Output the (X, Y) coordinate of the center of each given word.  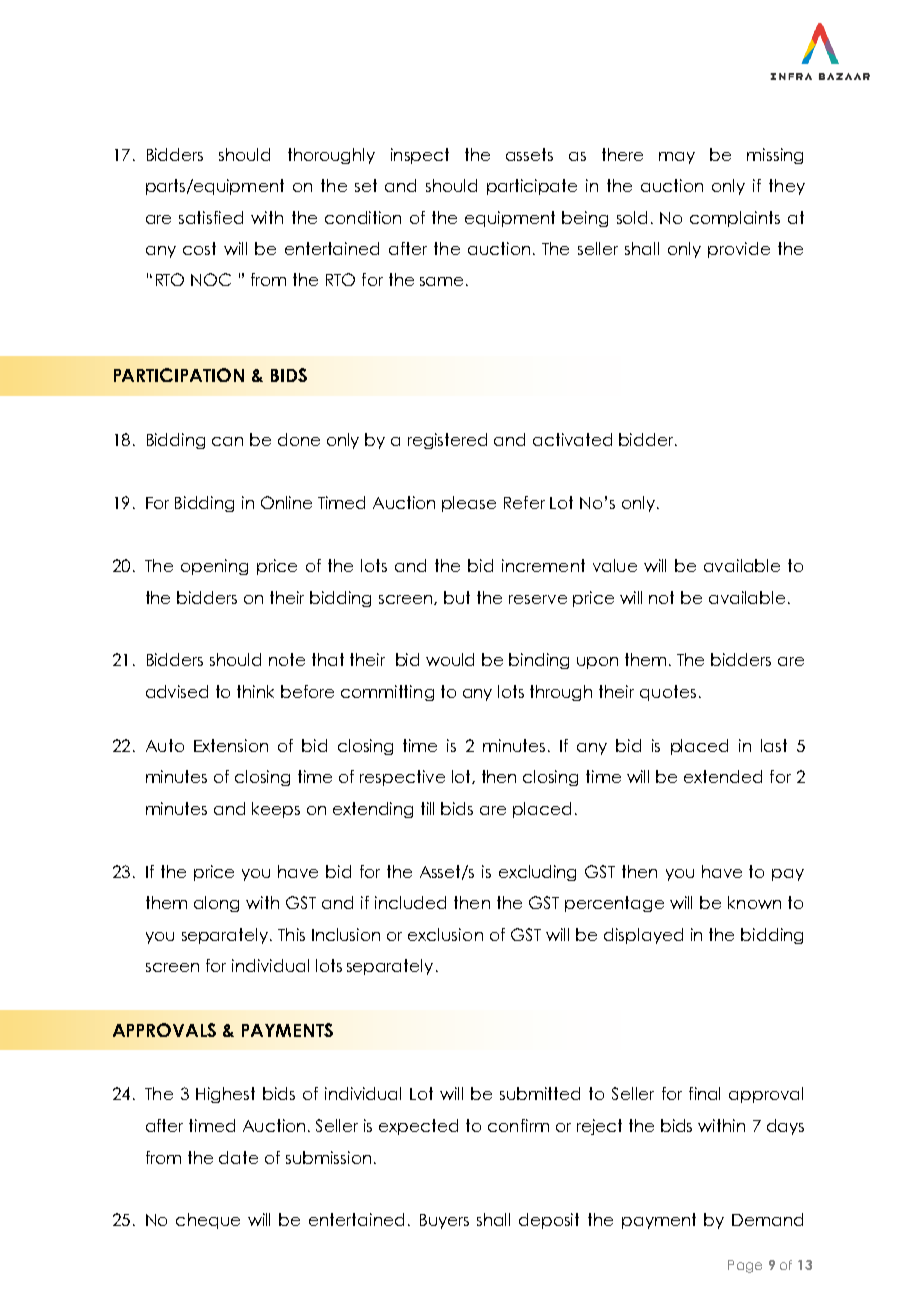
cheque (208, 1221)
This (291, 934)
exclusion (445, 934)
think (255, 691)
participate (532, 187)
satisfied (211, 217)
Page (745, 1266)
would (450, 659)
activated (572, 439)
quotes (668, 693)
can (227, 441)
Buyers (444, 1221)
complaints (735, 219)
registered (447, 441)
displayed (643, 936)
